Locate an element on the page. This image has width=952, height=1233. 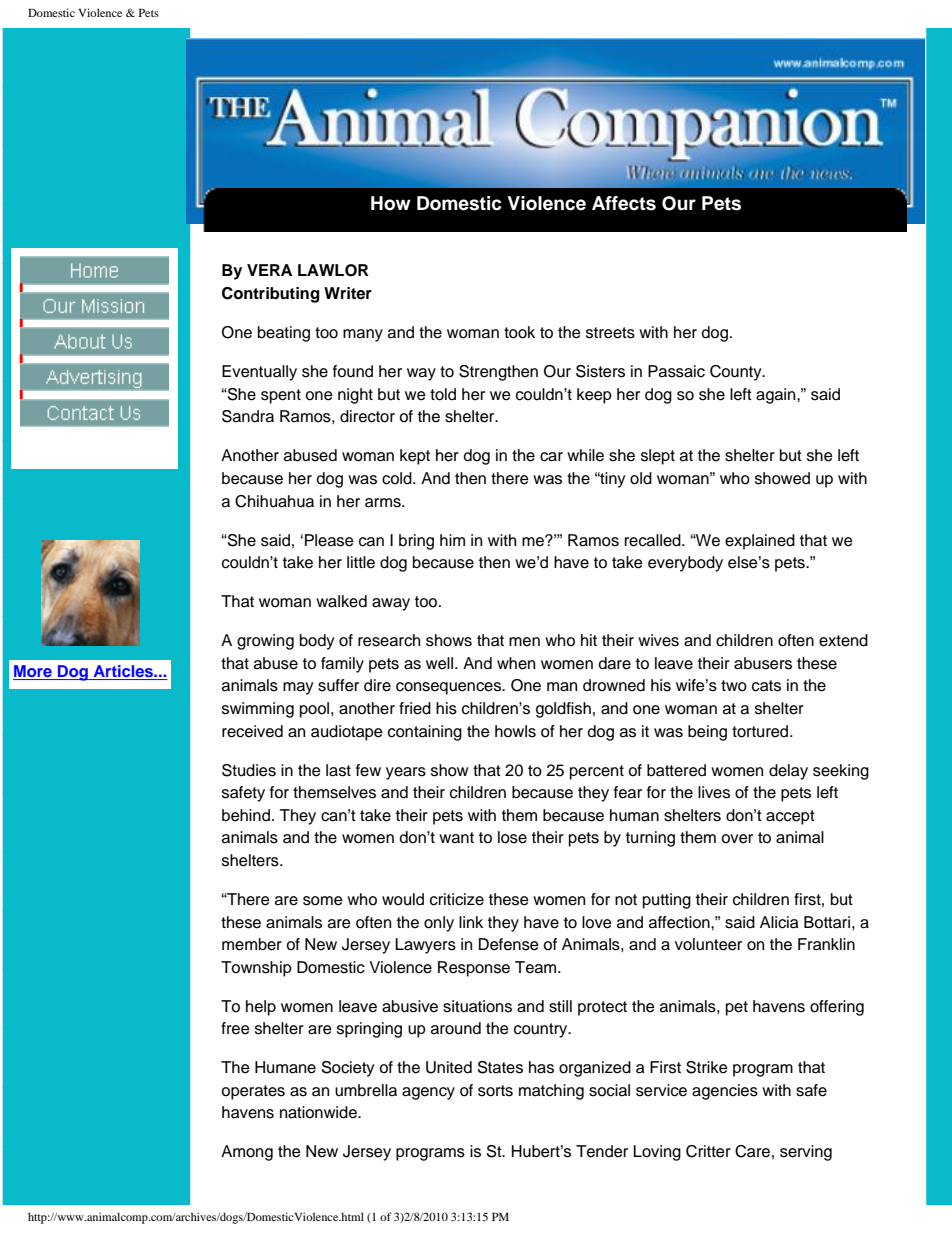
Alicia is located at coordinates (779, 922).
